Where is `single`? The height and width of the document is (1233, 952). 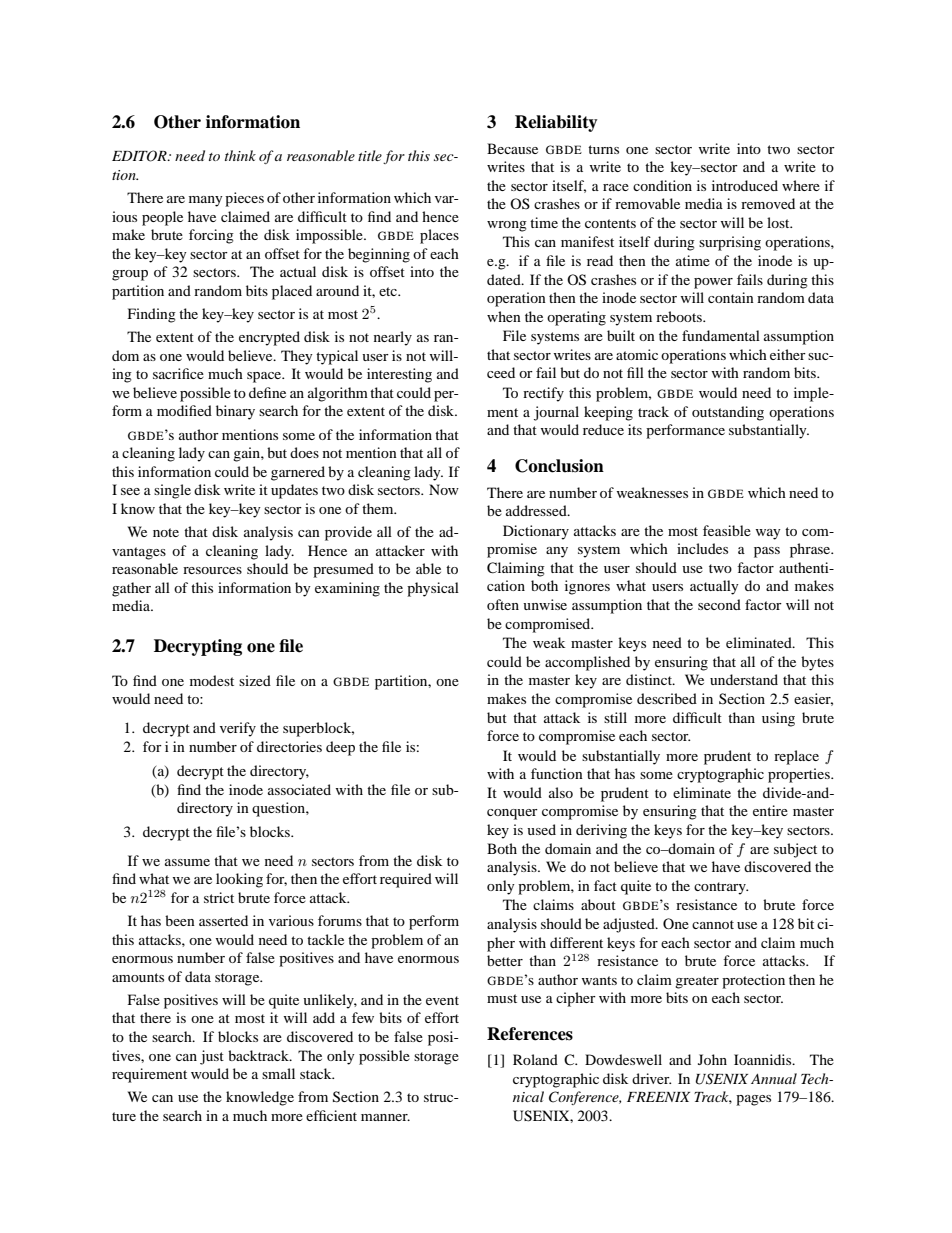
single is located at coordinates (172, 491).
